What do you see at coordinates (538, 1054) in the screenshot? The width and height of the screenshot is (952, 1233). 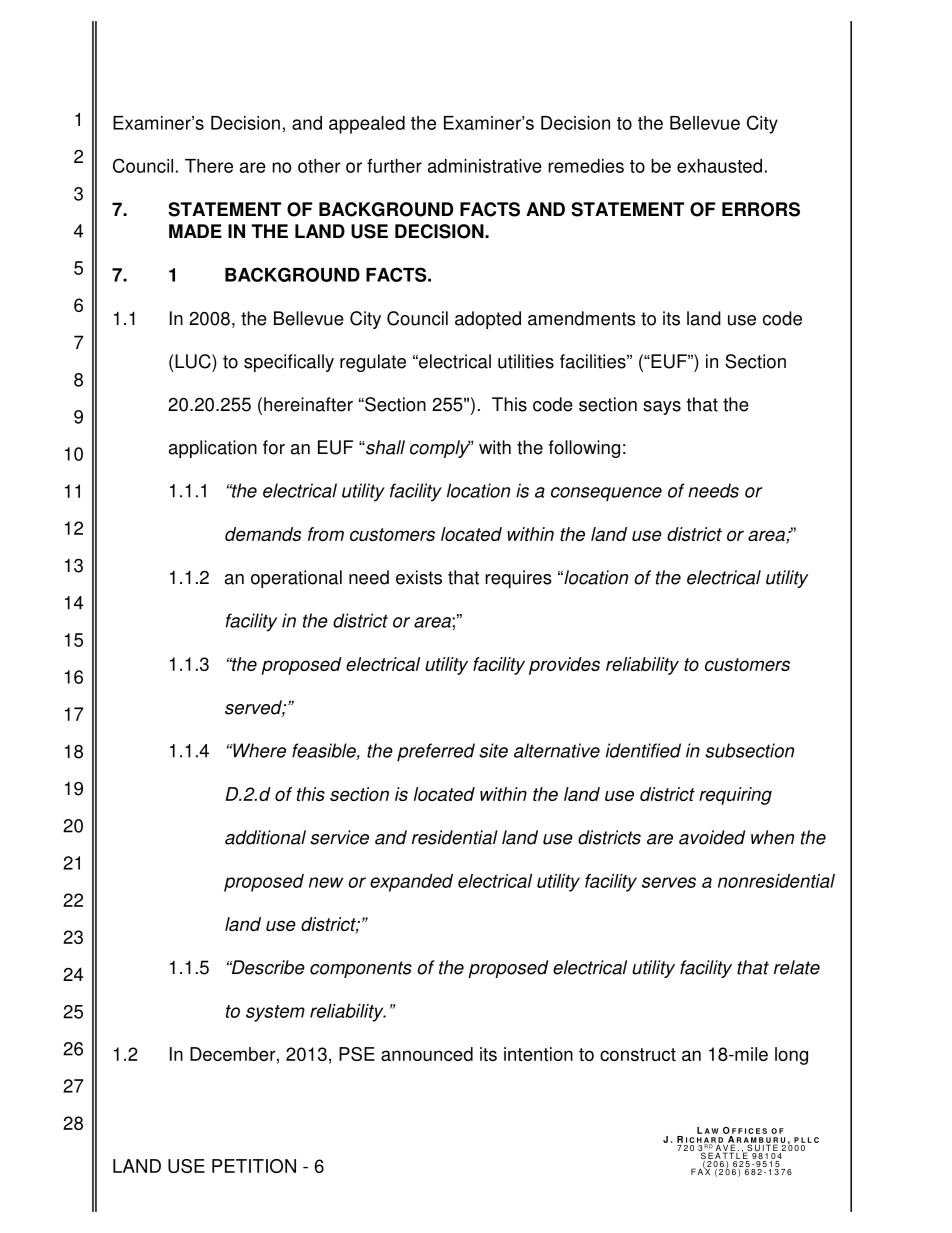 I see `intention` at bounding box center [538, 1054].
